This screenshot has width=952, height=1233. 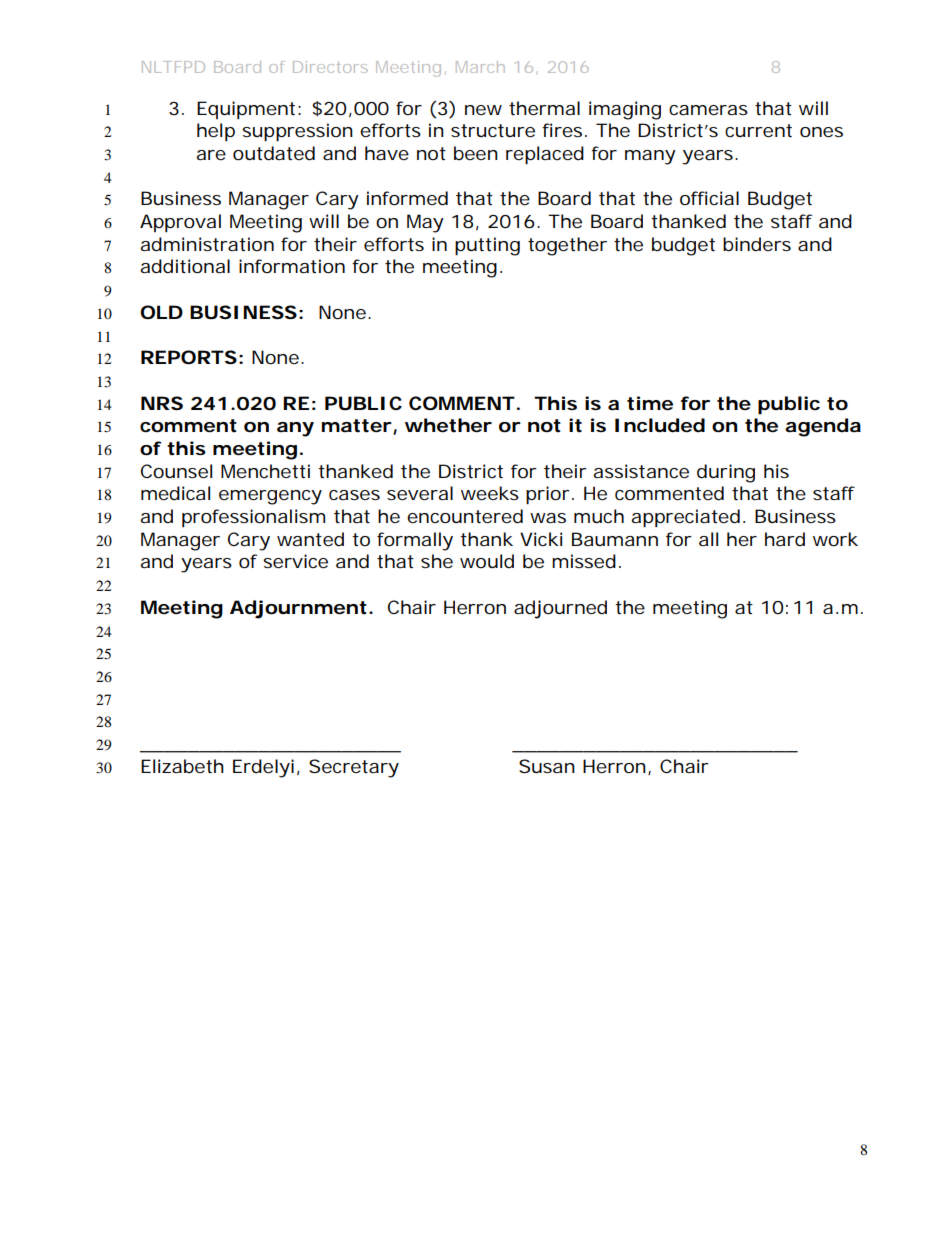 What do you see at coordinates (216, 132) in the screenshot?
I see `help` at bounding box center [216, 132].
